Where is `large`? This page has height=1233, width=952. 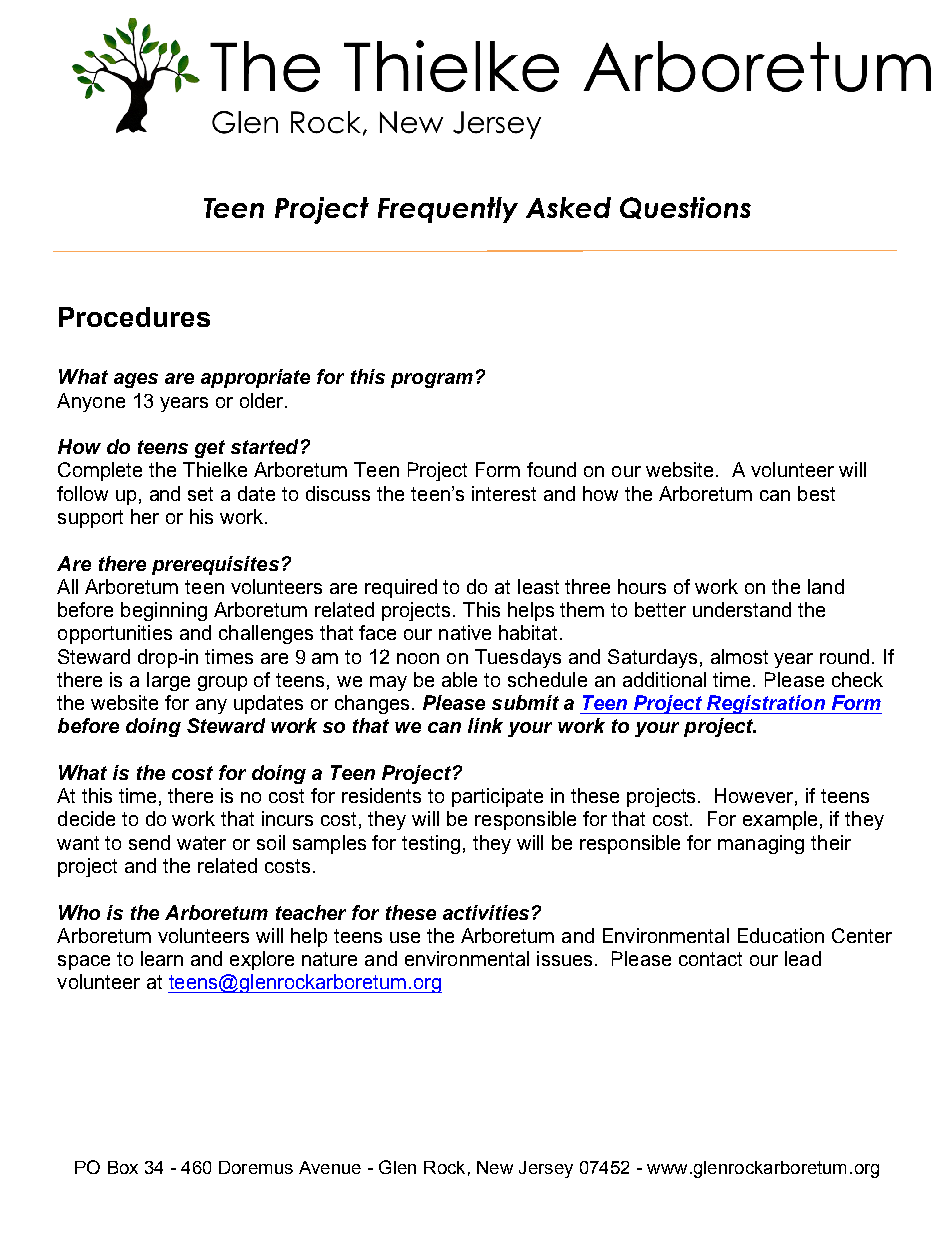
large is located at coordinates (168, 681).
